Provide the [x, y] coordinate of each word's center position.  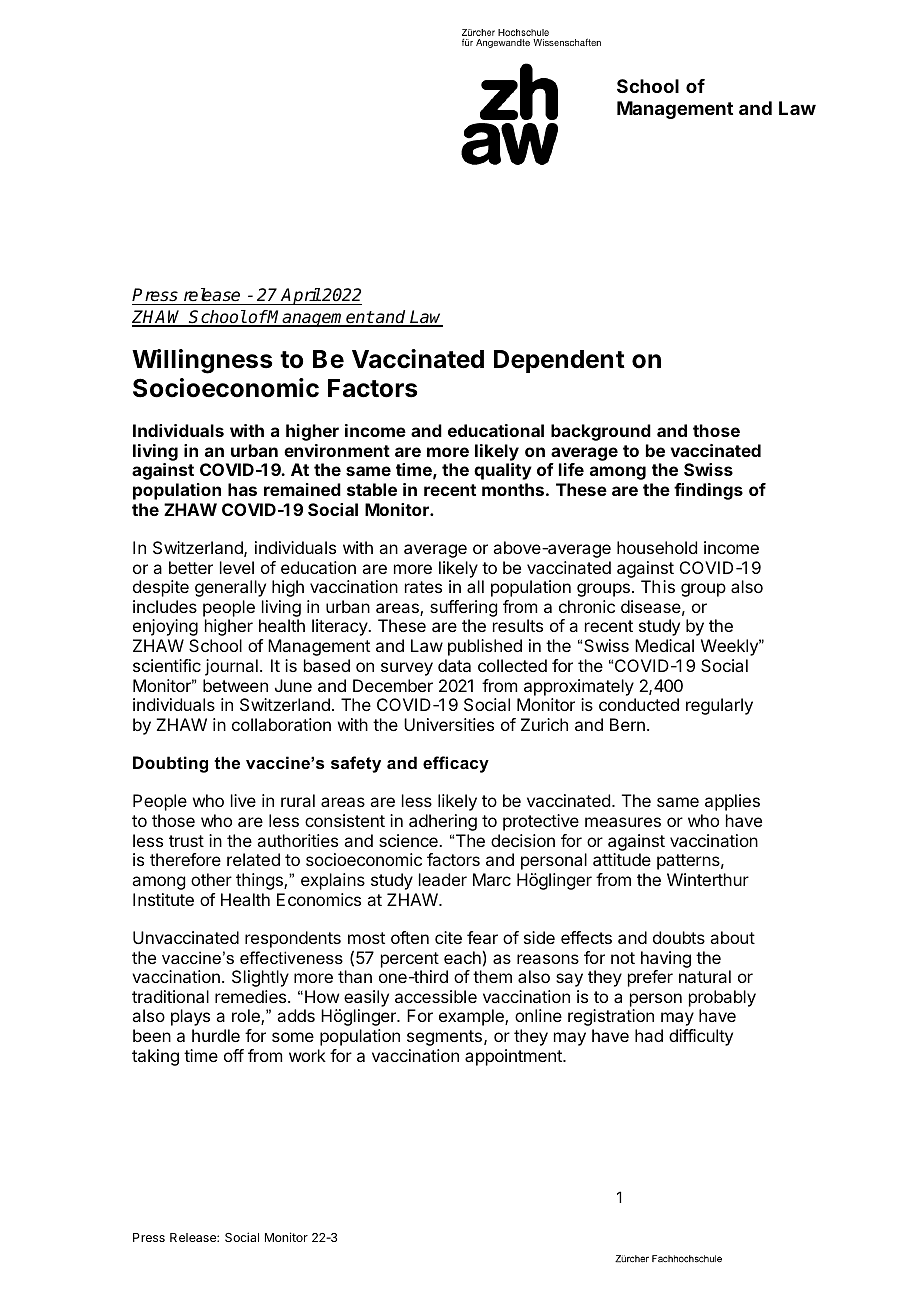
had [649, 1035]
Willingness [202, 361]
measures [623, 822]
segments [444, 1038]
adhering [443, 822]
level [237, 567]
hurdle [216, 1035]
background [601, 432]
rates [423, 587]
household [657, 547]
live [243, 800]
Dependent [559, 361]
